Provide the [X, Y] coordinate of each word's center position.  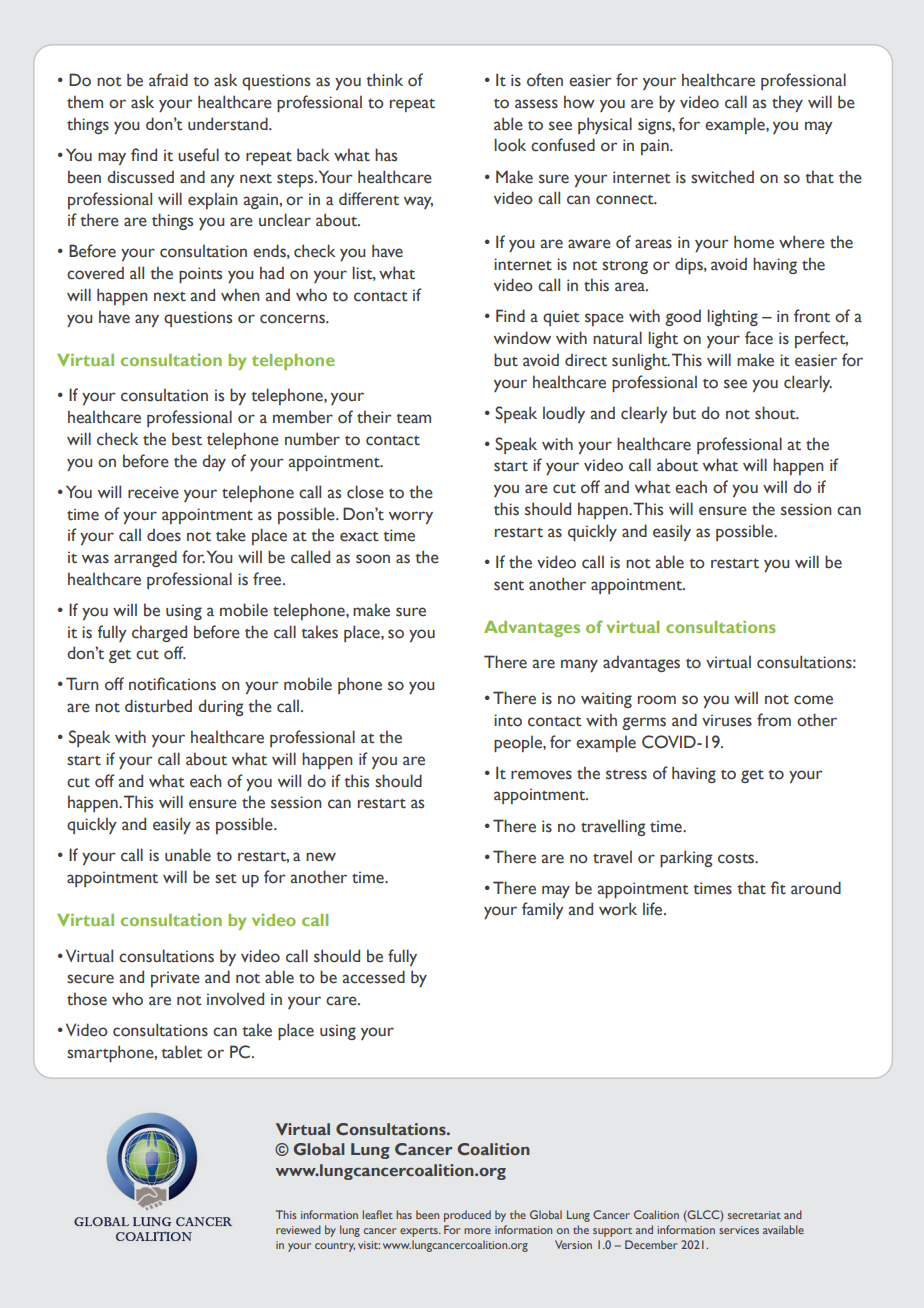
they [787, 103]
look [510, 145]
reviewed [298, 1229]
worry [411, 517]
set [226, 879]
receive [153, 492]
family [543, 910]
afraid [168, 80]
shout [776, 413]
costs [737, 858]
